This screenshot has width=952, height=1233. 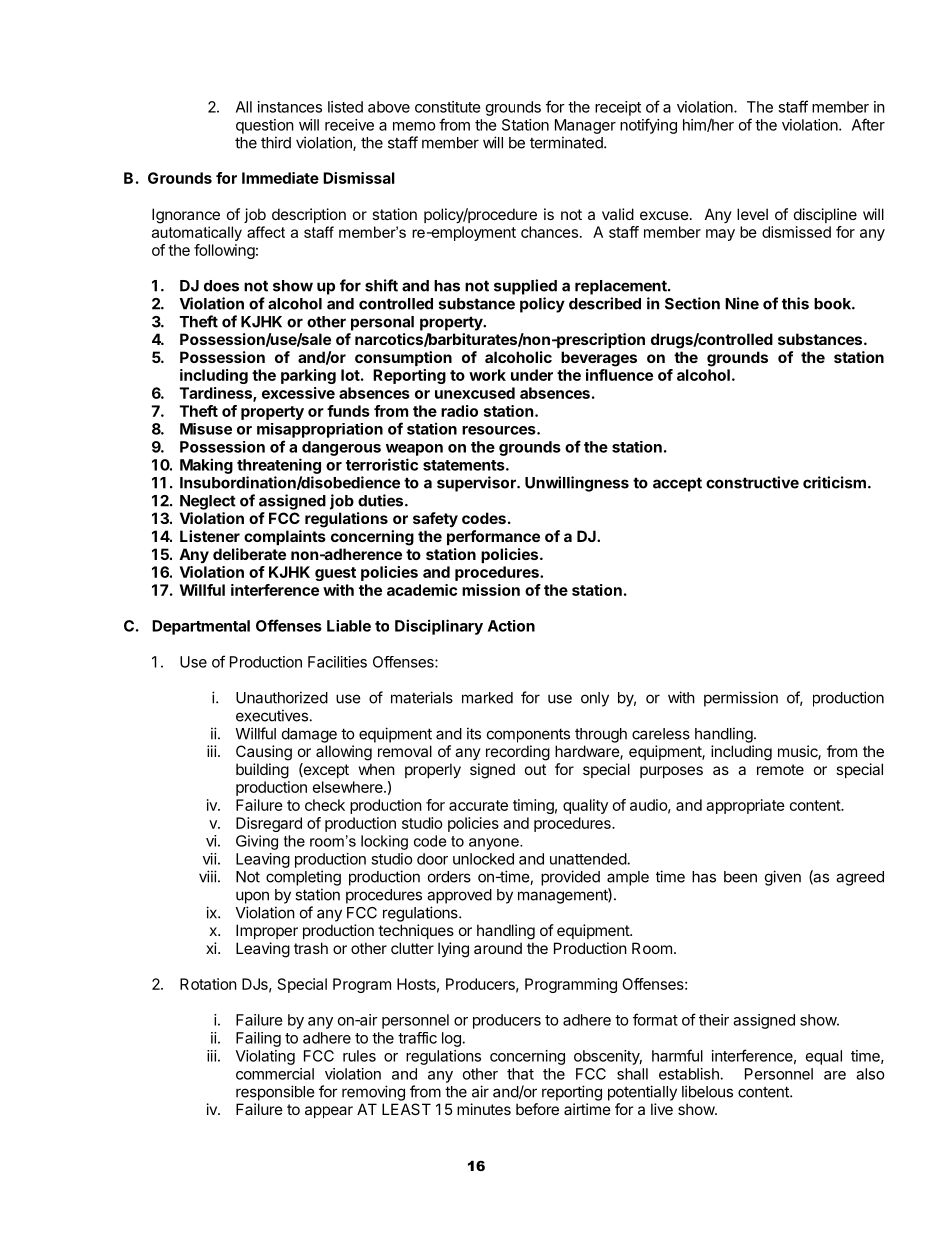 I want to click on commercial, so click(x=275, y=1074).
